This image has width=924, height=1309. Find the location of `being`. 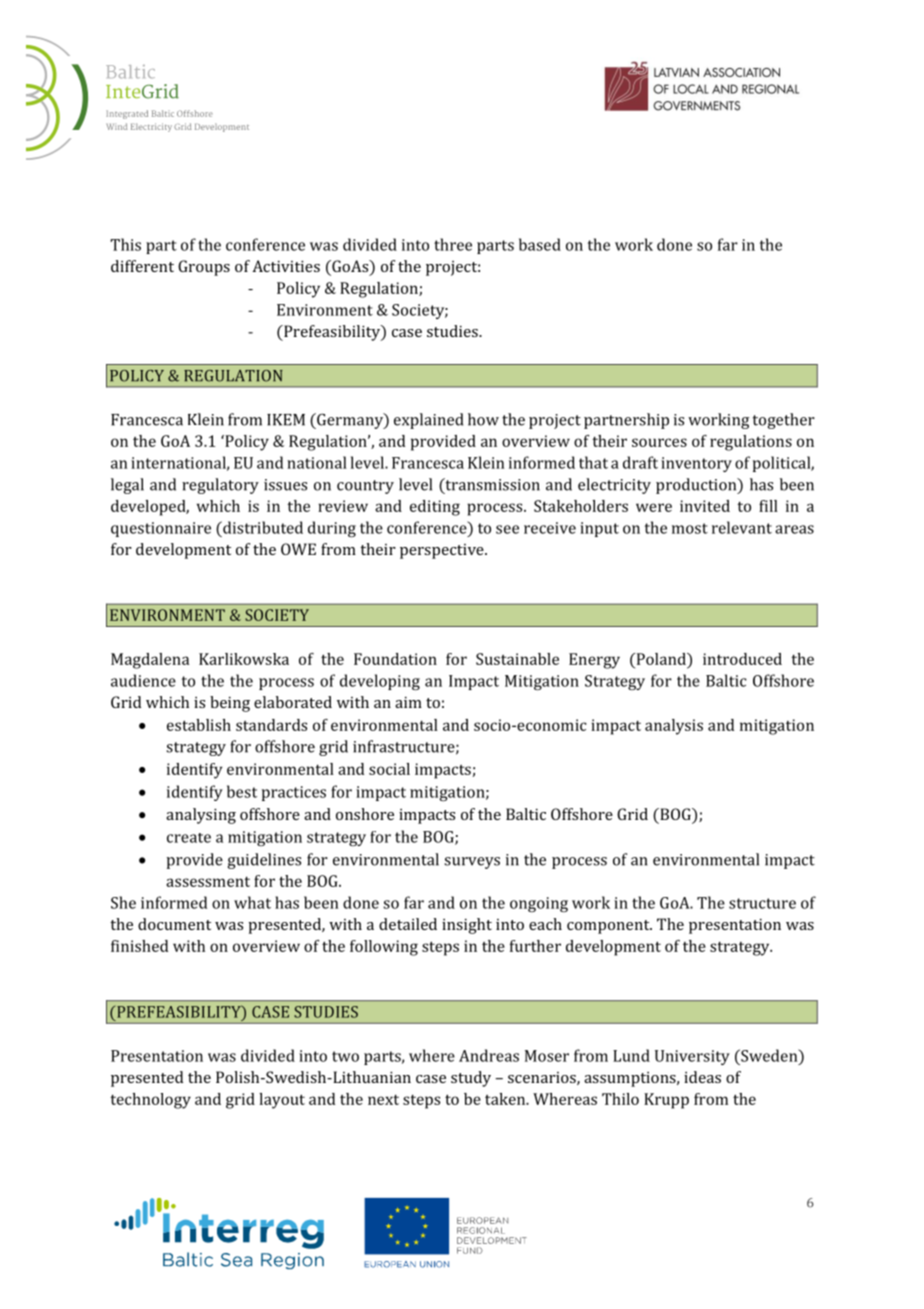

being is located at coordinates (230, 704).
